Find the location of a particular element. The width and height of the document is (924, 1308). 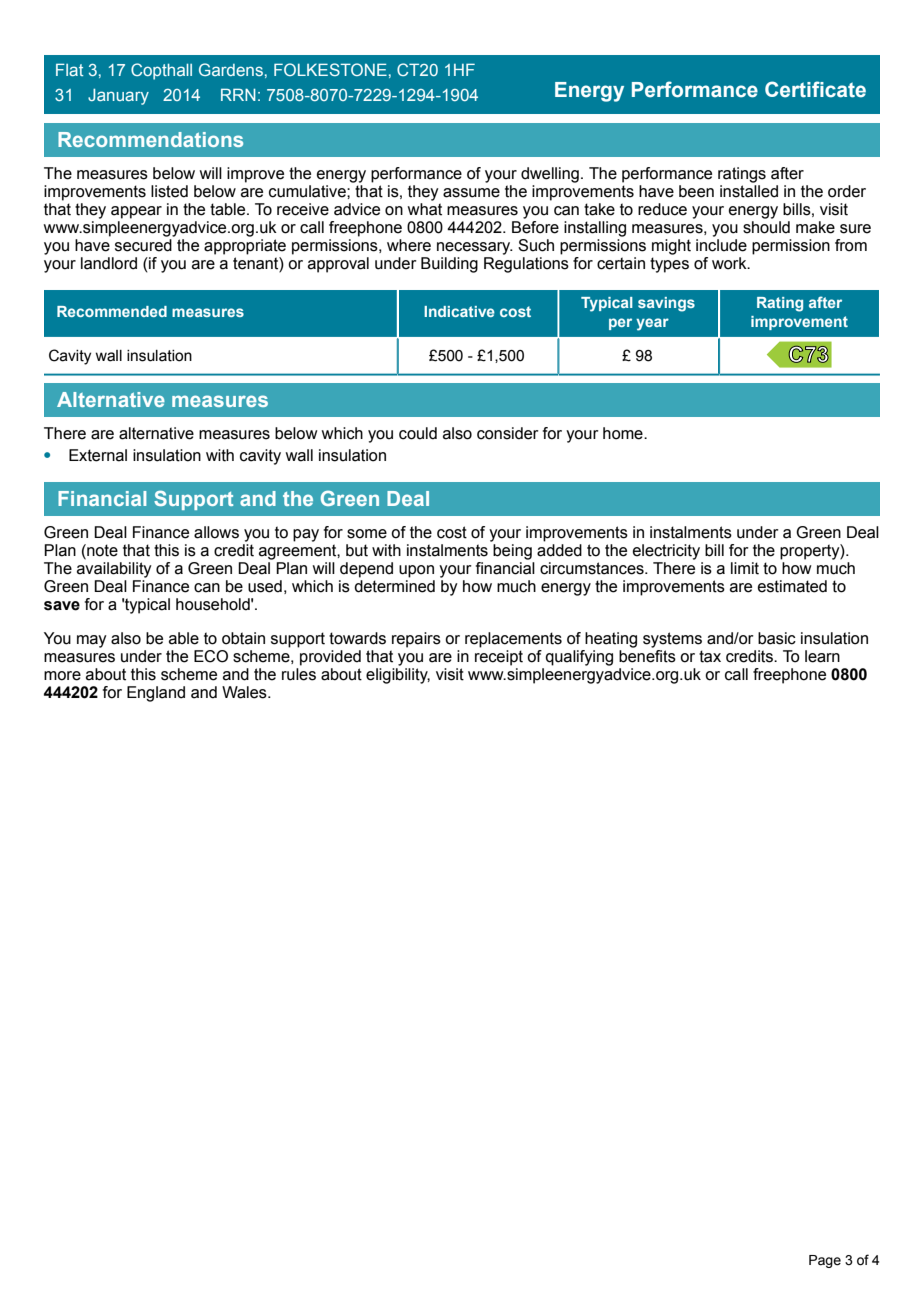

eligibility is located at coordinates (398, 676).
